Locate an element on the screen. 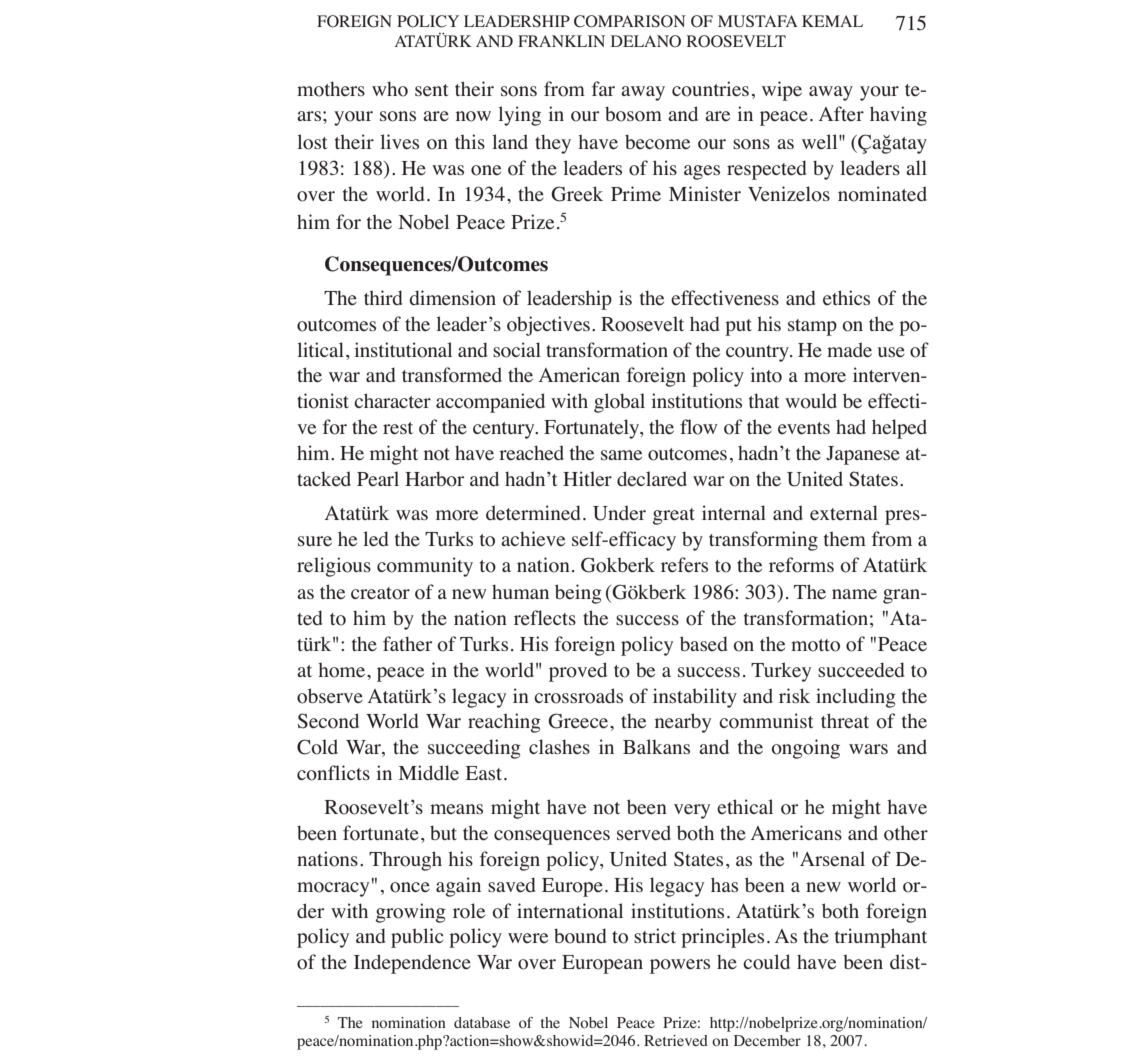 Image resolution: width=1147 pixels, height=1064 pixels. them is located at coordinates (845, 539).
